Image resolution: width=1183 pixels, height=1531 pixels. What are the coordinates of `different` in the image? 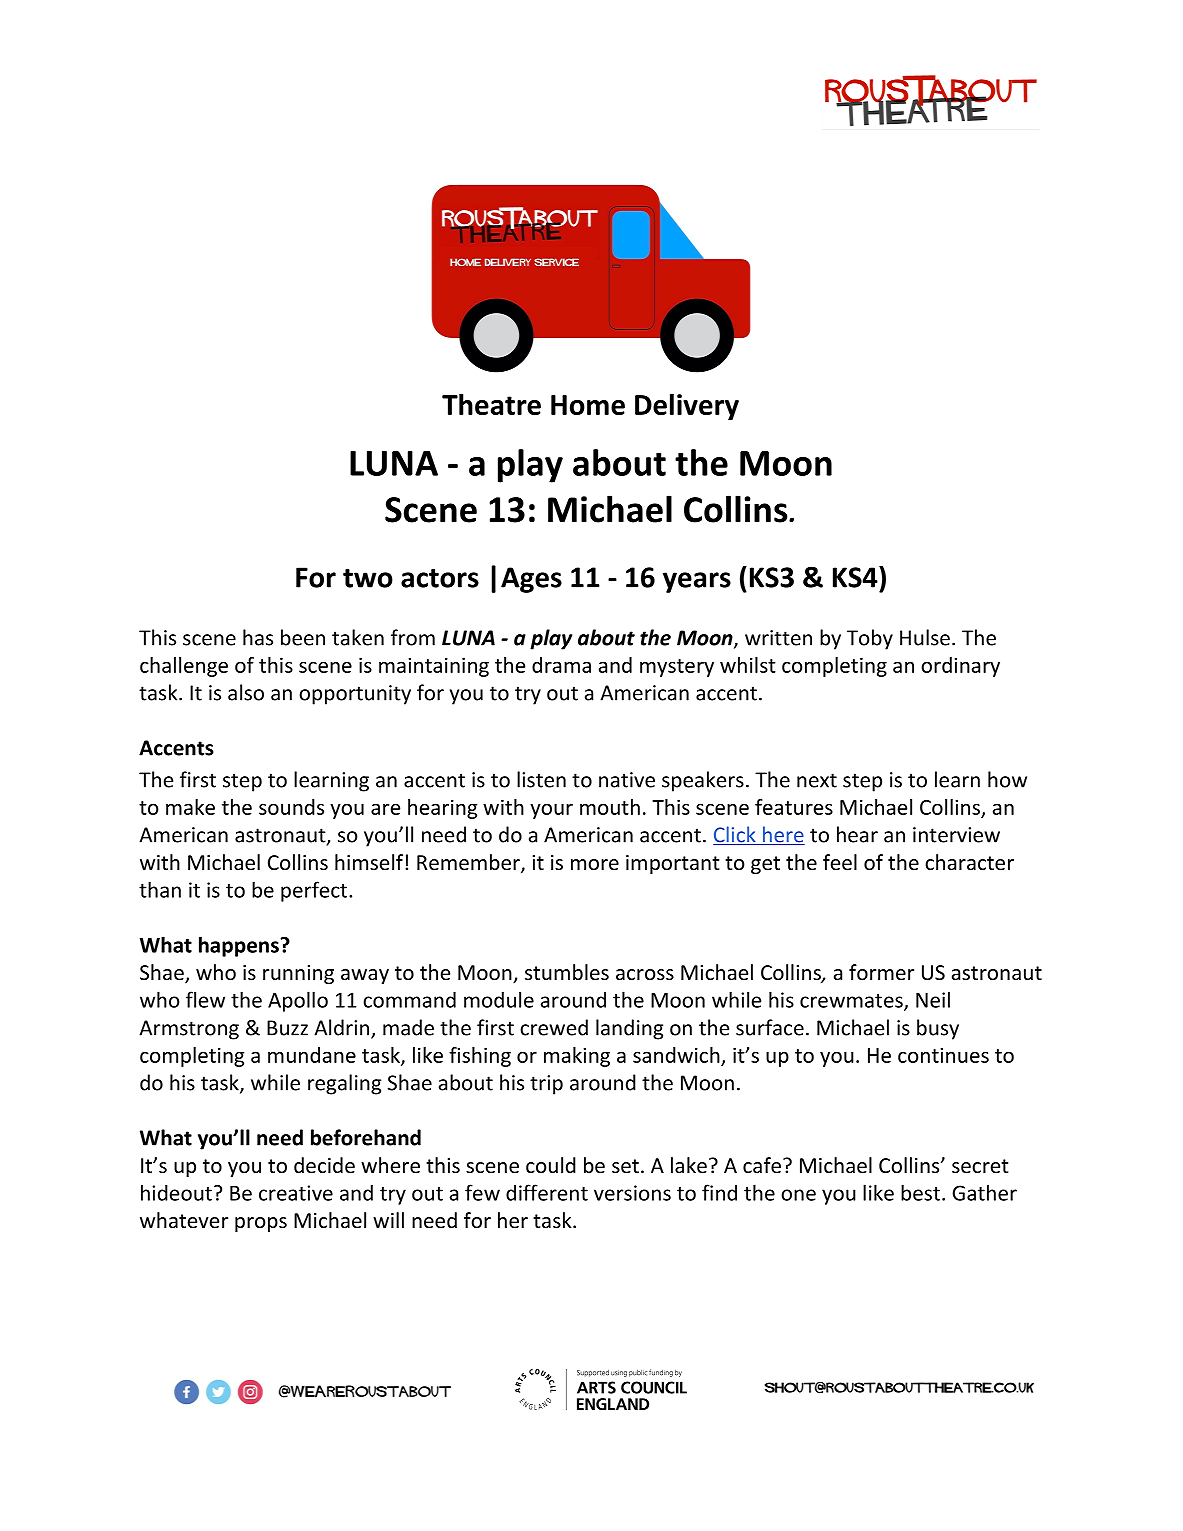 It's located at (547, 1192).
